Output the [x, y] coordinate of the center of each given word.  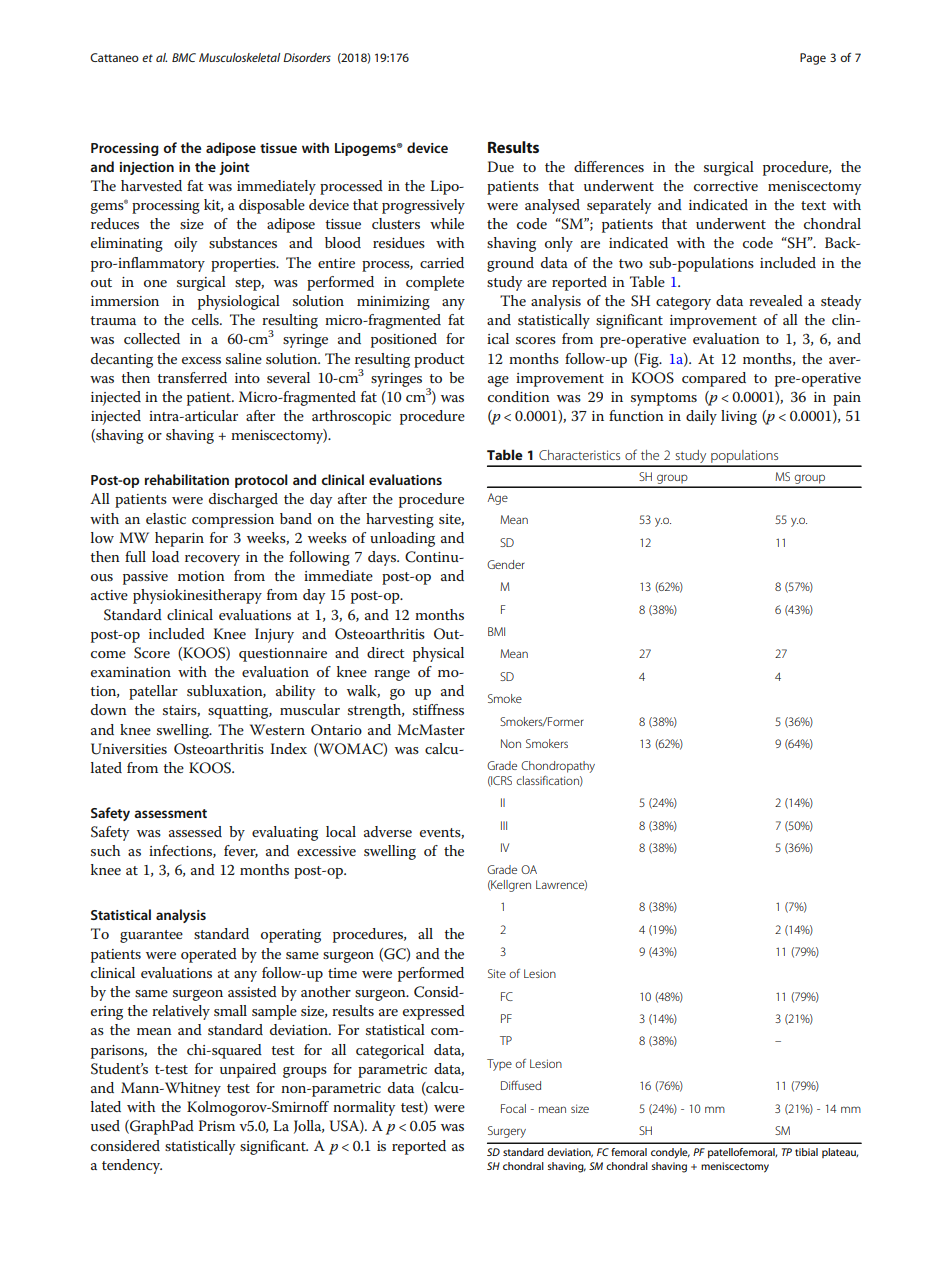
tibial [806, 1152]
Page [813, 59]
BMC [184, 57]
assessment [170, 813]
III [504, 825]
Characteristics [579, 455]
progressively [423, 206]
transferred [192, 377]
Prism [217, 1125]
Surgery [507, 1132]
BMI [496, 631]
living [739, 417]
